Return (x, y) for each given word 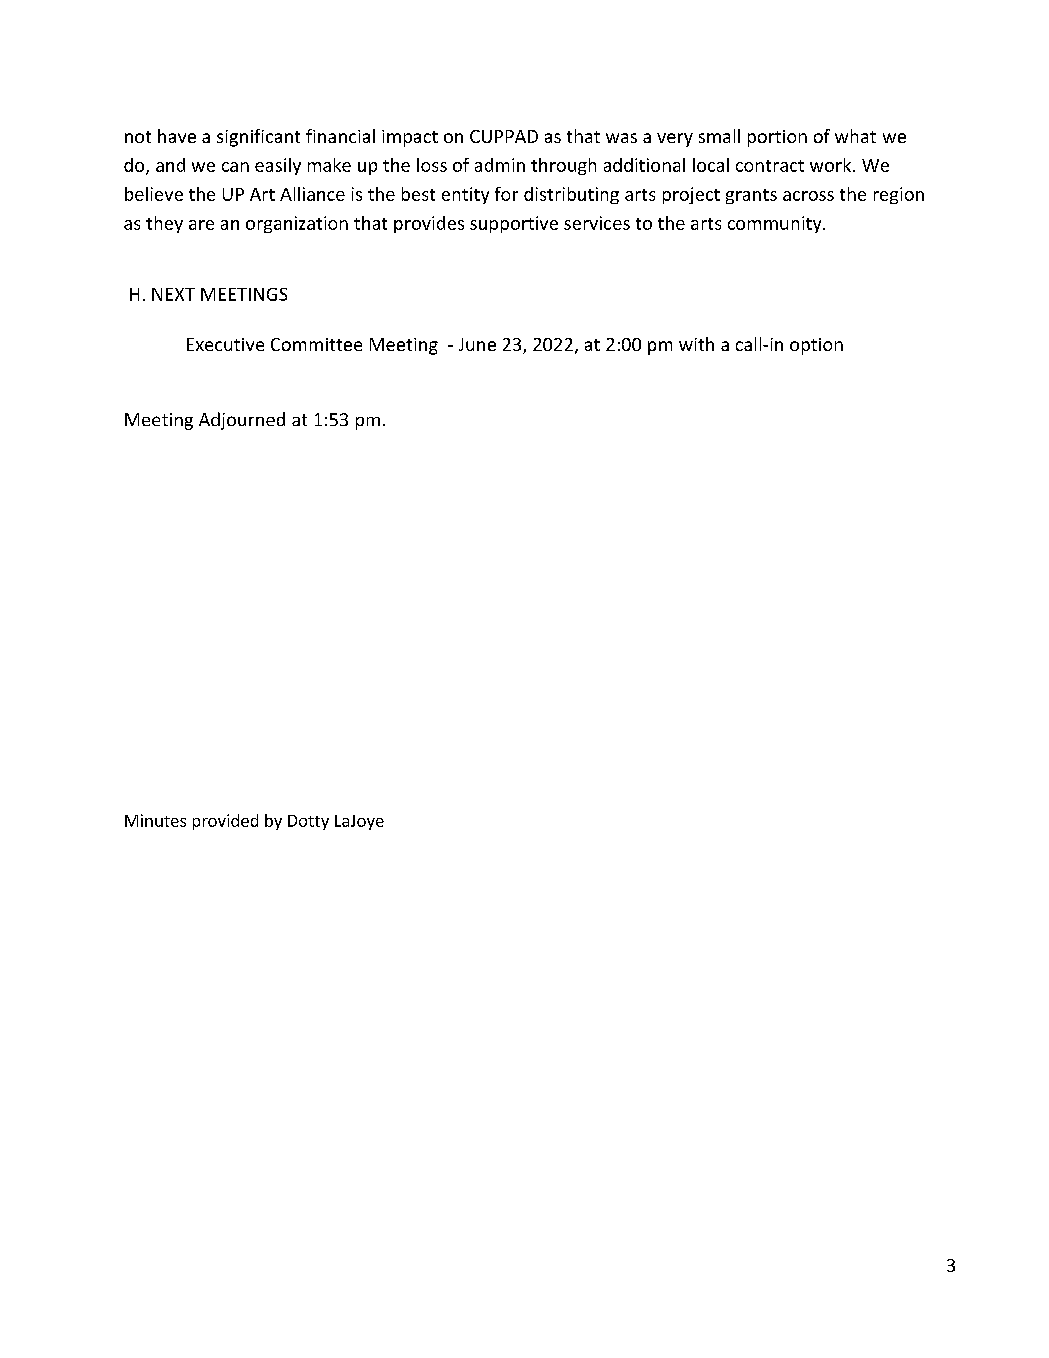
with (696, 344)
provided (225, 822)
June (477, 344)
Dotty (308, 822)
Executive (225, 344)
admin (500, 165)
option (816, 346)
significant (258, 138)
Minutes (155, 820)
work (832, 165)
